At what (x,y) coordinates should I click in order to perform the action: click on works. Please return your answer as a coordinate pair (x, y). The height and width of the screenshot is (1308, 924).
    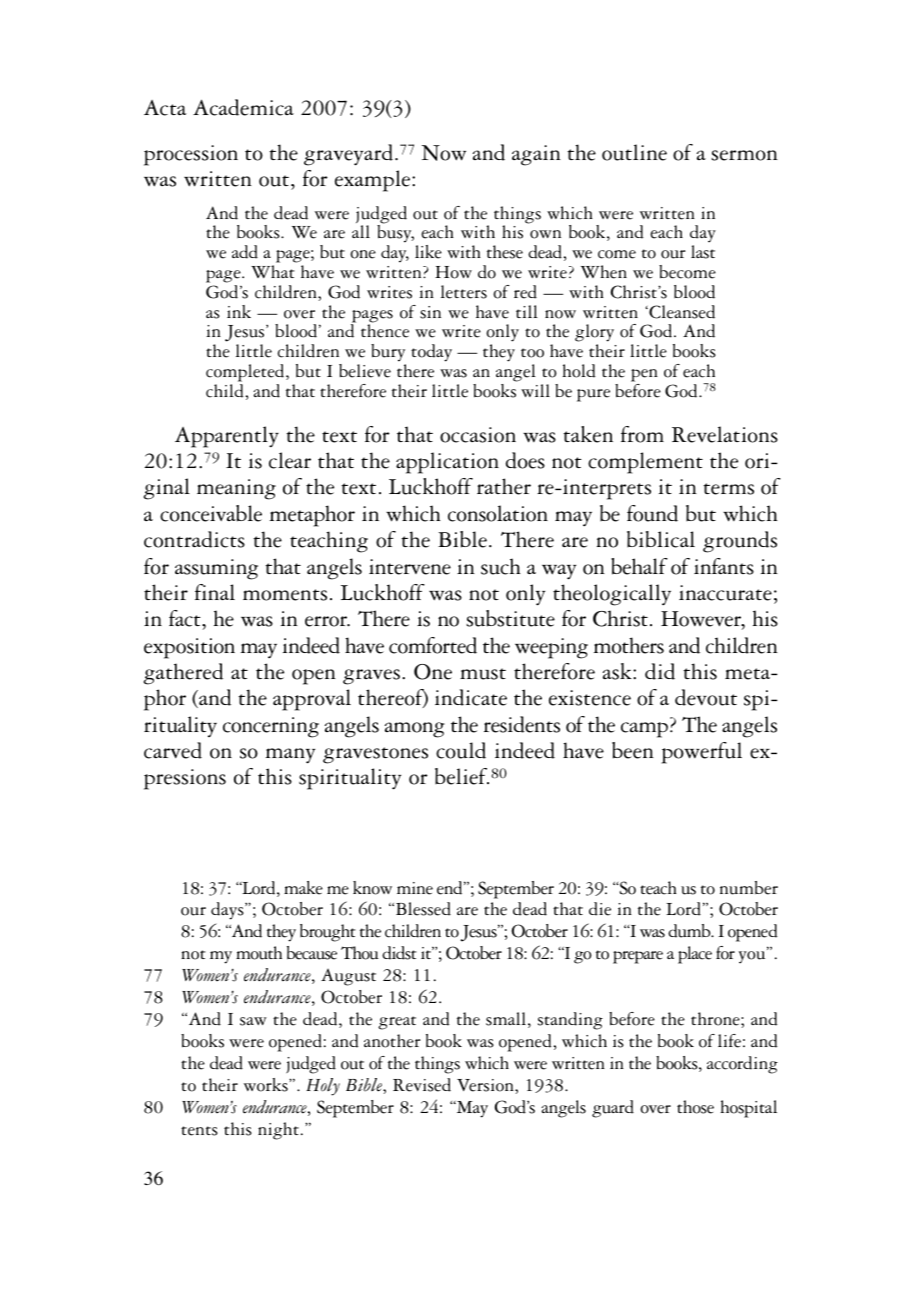
    Looking at the image, I should click on (267, 1085).
